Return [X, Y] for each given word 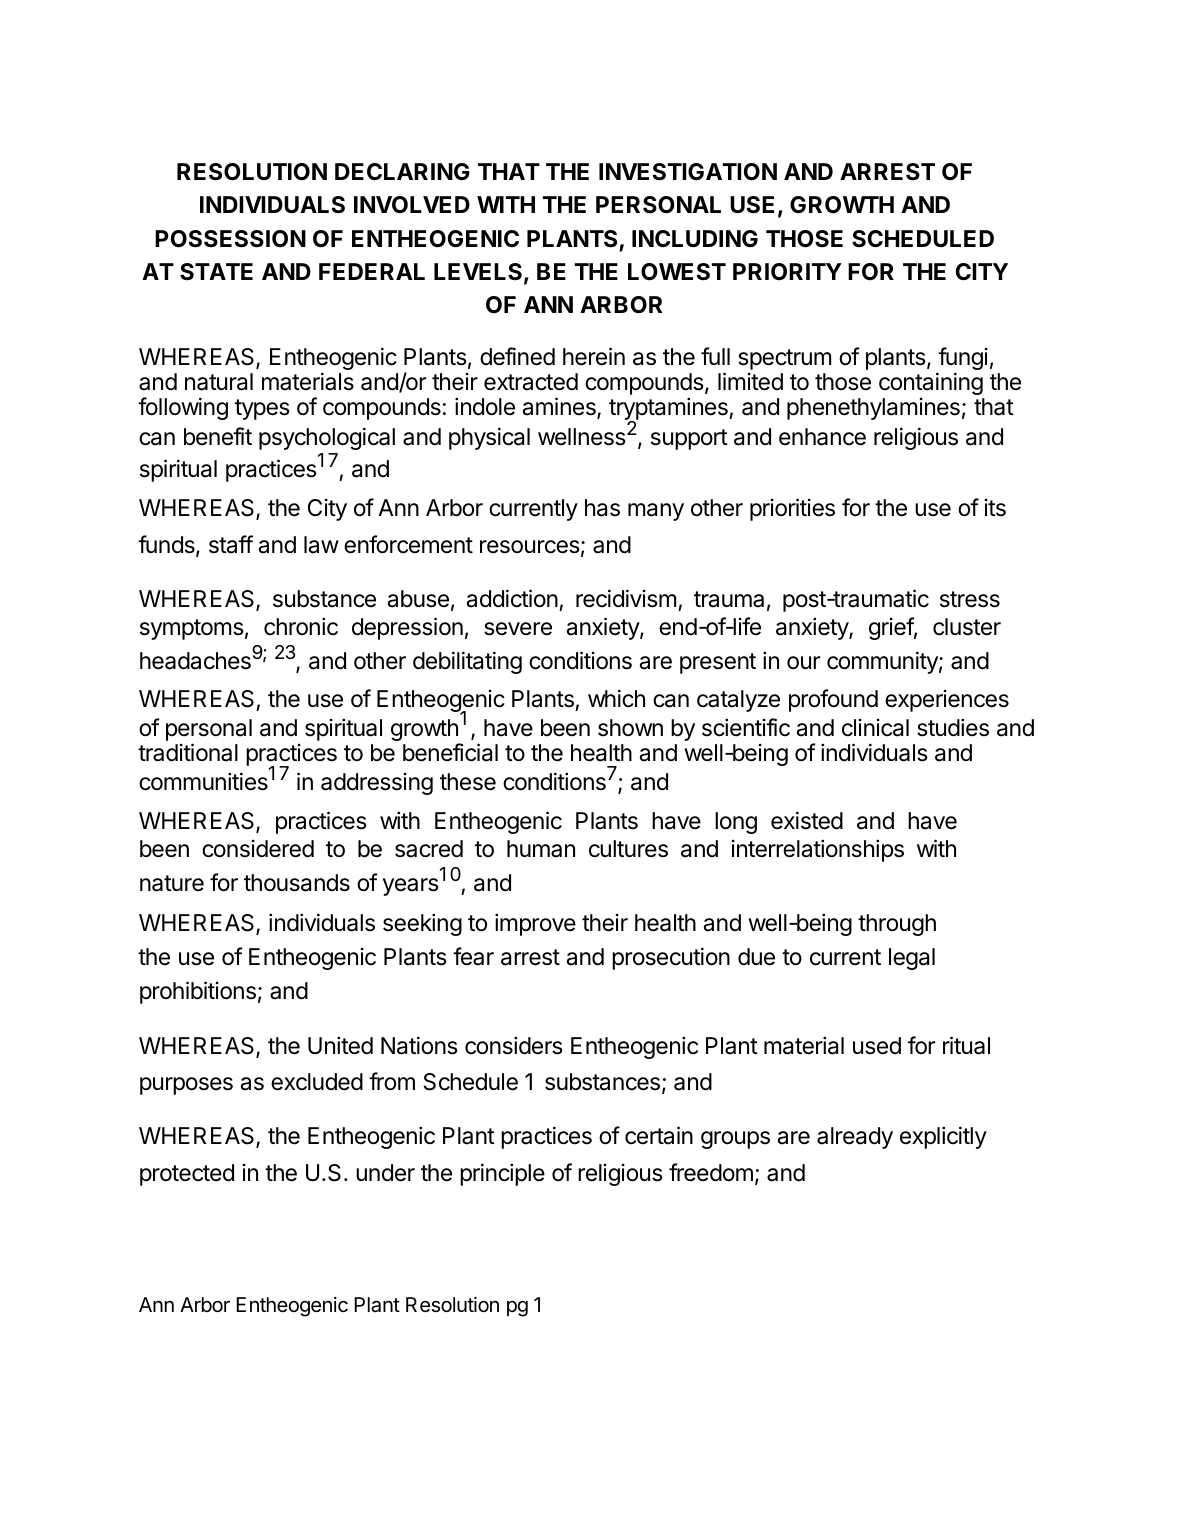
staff [231, 544]
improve [535, 924]
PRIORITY [787, 271]
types [262, 409]
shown [630, 728]
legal [912, 959]
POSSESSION [230, 239]
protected [187, 1175]
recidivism [626, 598]
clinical [875, 728]
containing [931, 383]
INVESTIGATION [688, 172]
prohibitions [198, 992]
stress [970, 599]
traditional [188, 752]
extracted [531, 382]
